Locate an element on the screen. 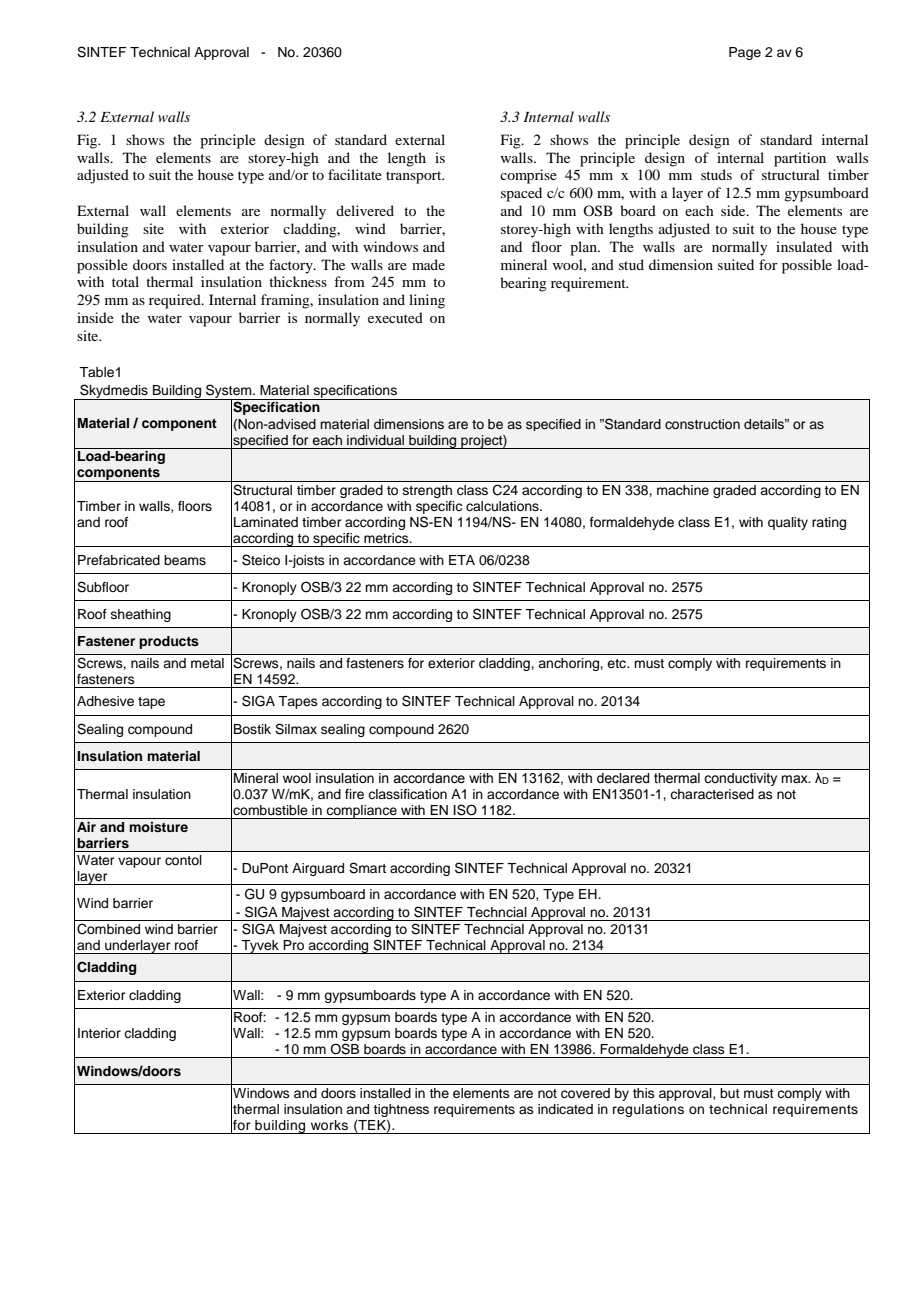 This screenshot has height=1308, width=924. Interior is located at coordinates (99, 1033).
